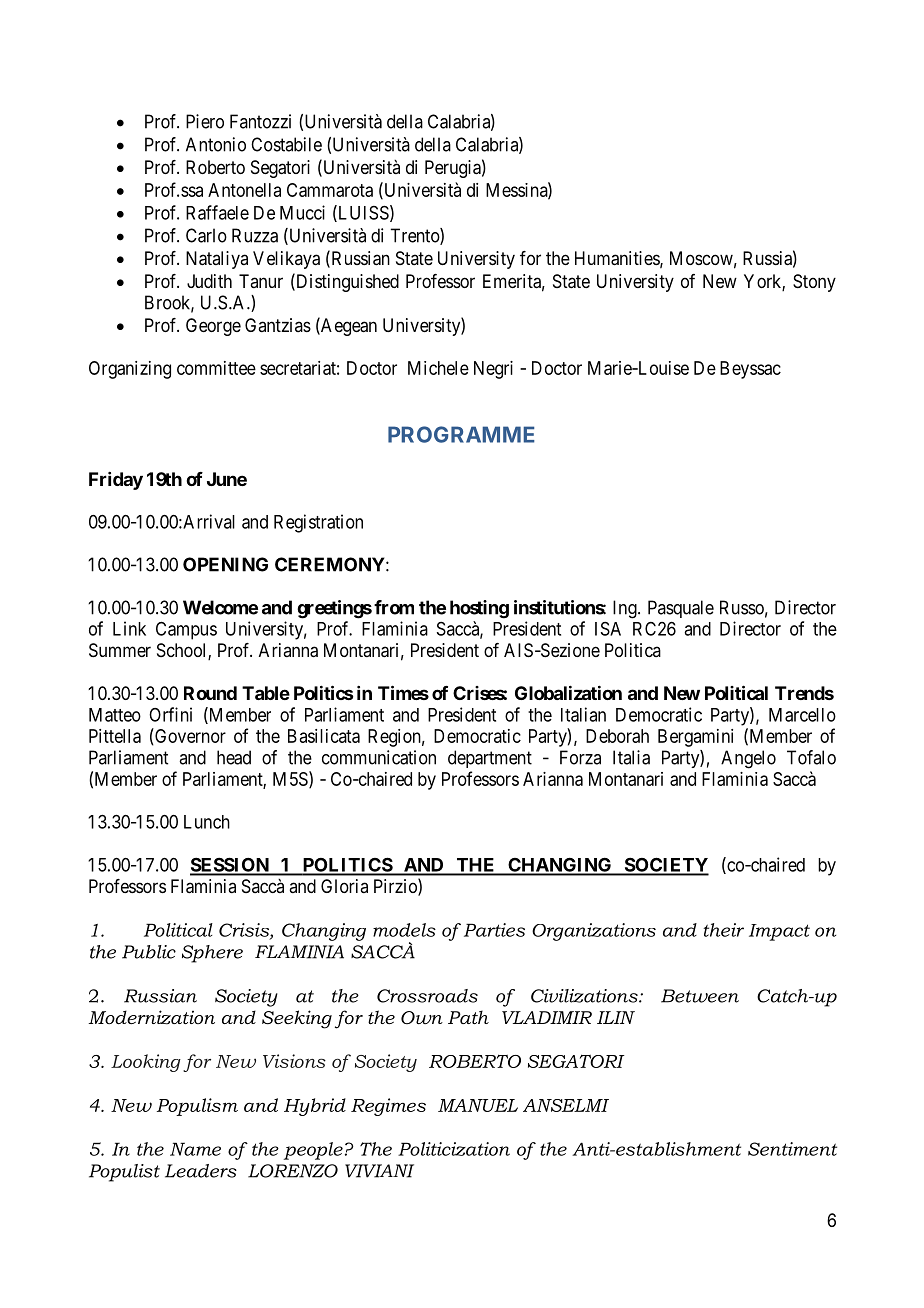 The width and height of the page is (924, 1308). Describe the element at coordinates (216, 144) in the page. I see `Antonio` at that location.
